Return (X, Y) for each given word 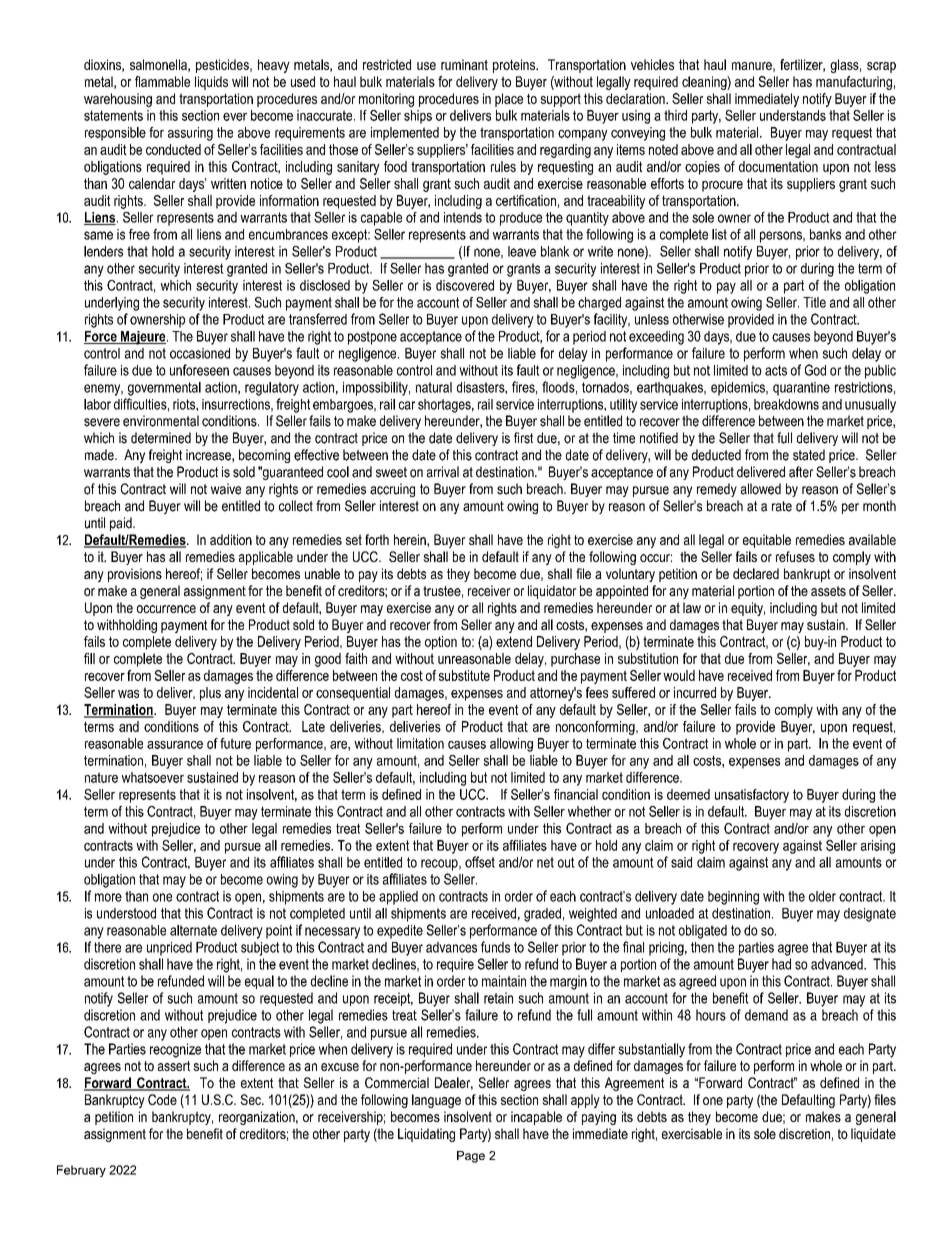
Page (471, 1157)
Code (162, 1099)
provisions (135, 575)
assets (828, 591)
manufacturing (854, 83)
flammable (162, 81)
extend (514, 641)
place (509, 100)
